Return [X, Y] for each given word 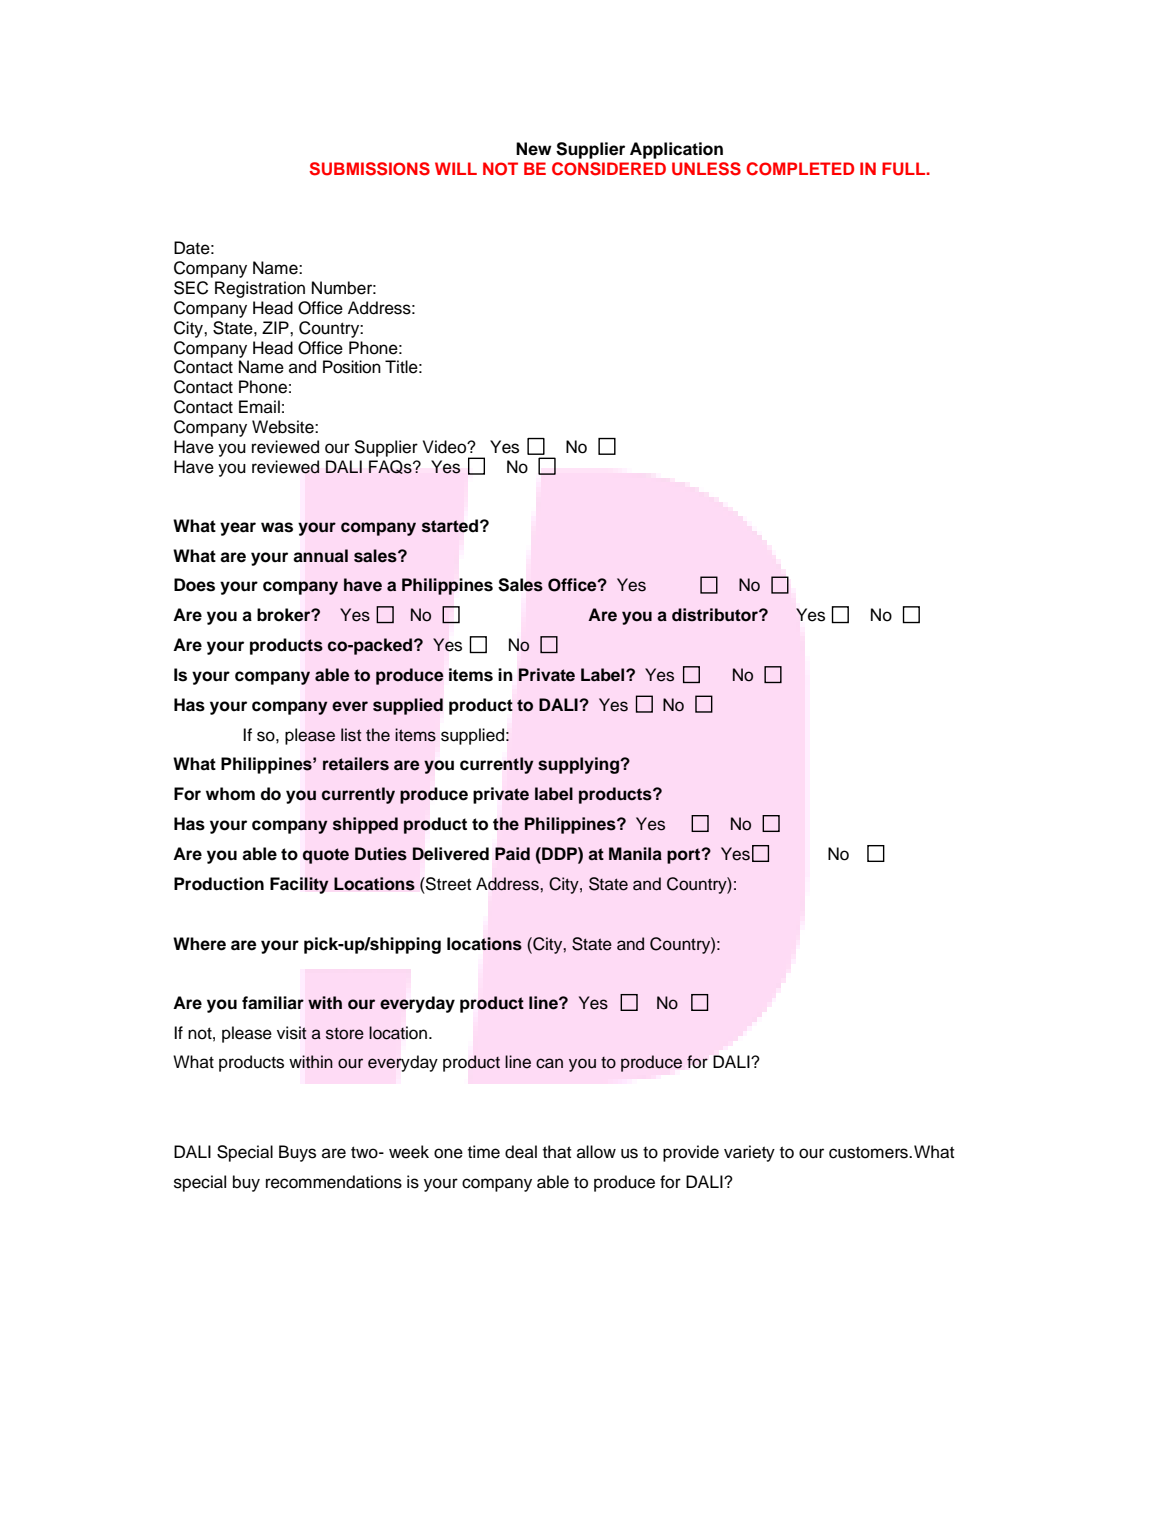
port [685, 856]
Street [447, 884]
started [451, 526]
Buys [297, 1153]
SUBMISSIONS [369, 169]
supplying [580, 765]
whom [230, 794]
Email [259, 407]
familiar [273, 1003]
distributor [716, 615]
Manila [635, 854]
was [277, 527]
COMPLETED [800, 169]
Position [352, 367]
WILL [456, 168]
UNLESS [706, 169]
